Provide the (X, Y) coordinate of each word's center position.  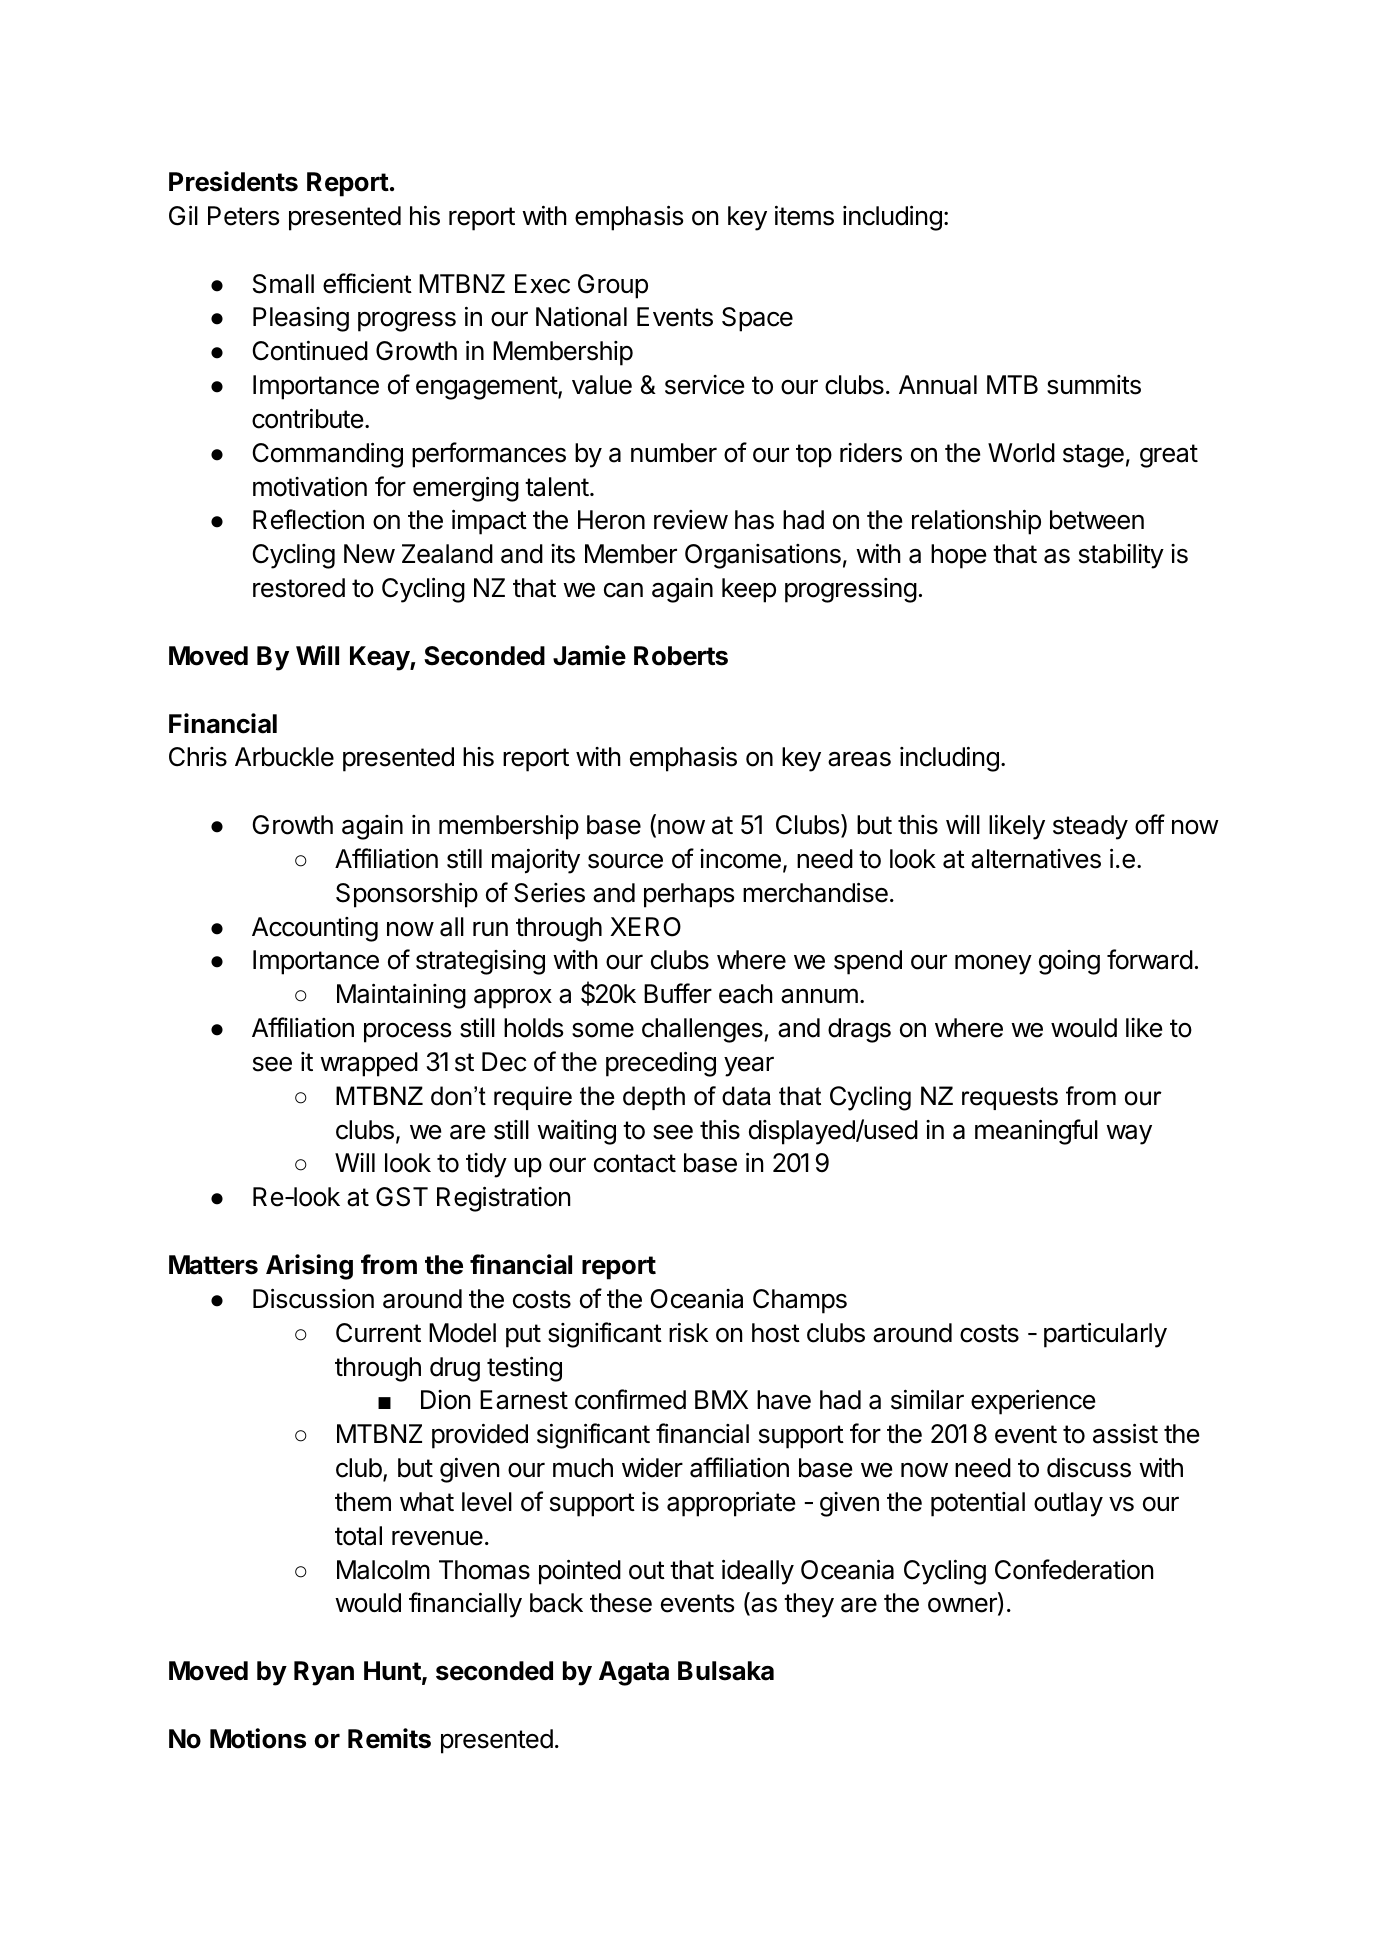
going (1069, 962)
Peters (243, 216)
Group (613, 286)
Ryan (324, 1673)
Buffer (678, 993)
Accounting (315, 929)
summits (1094, 385)
